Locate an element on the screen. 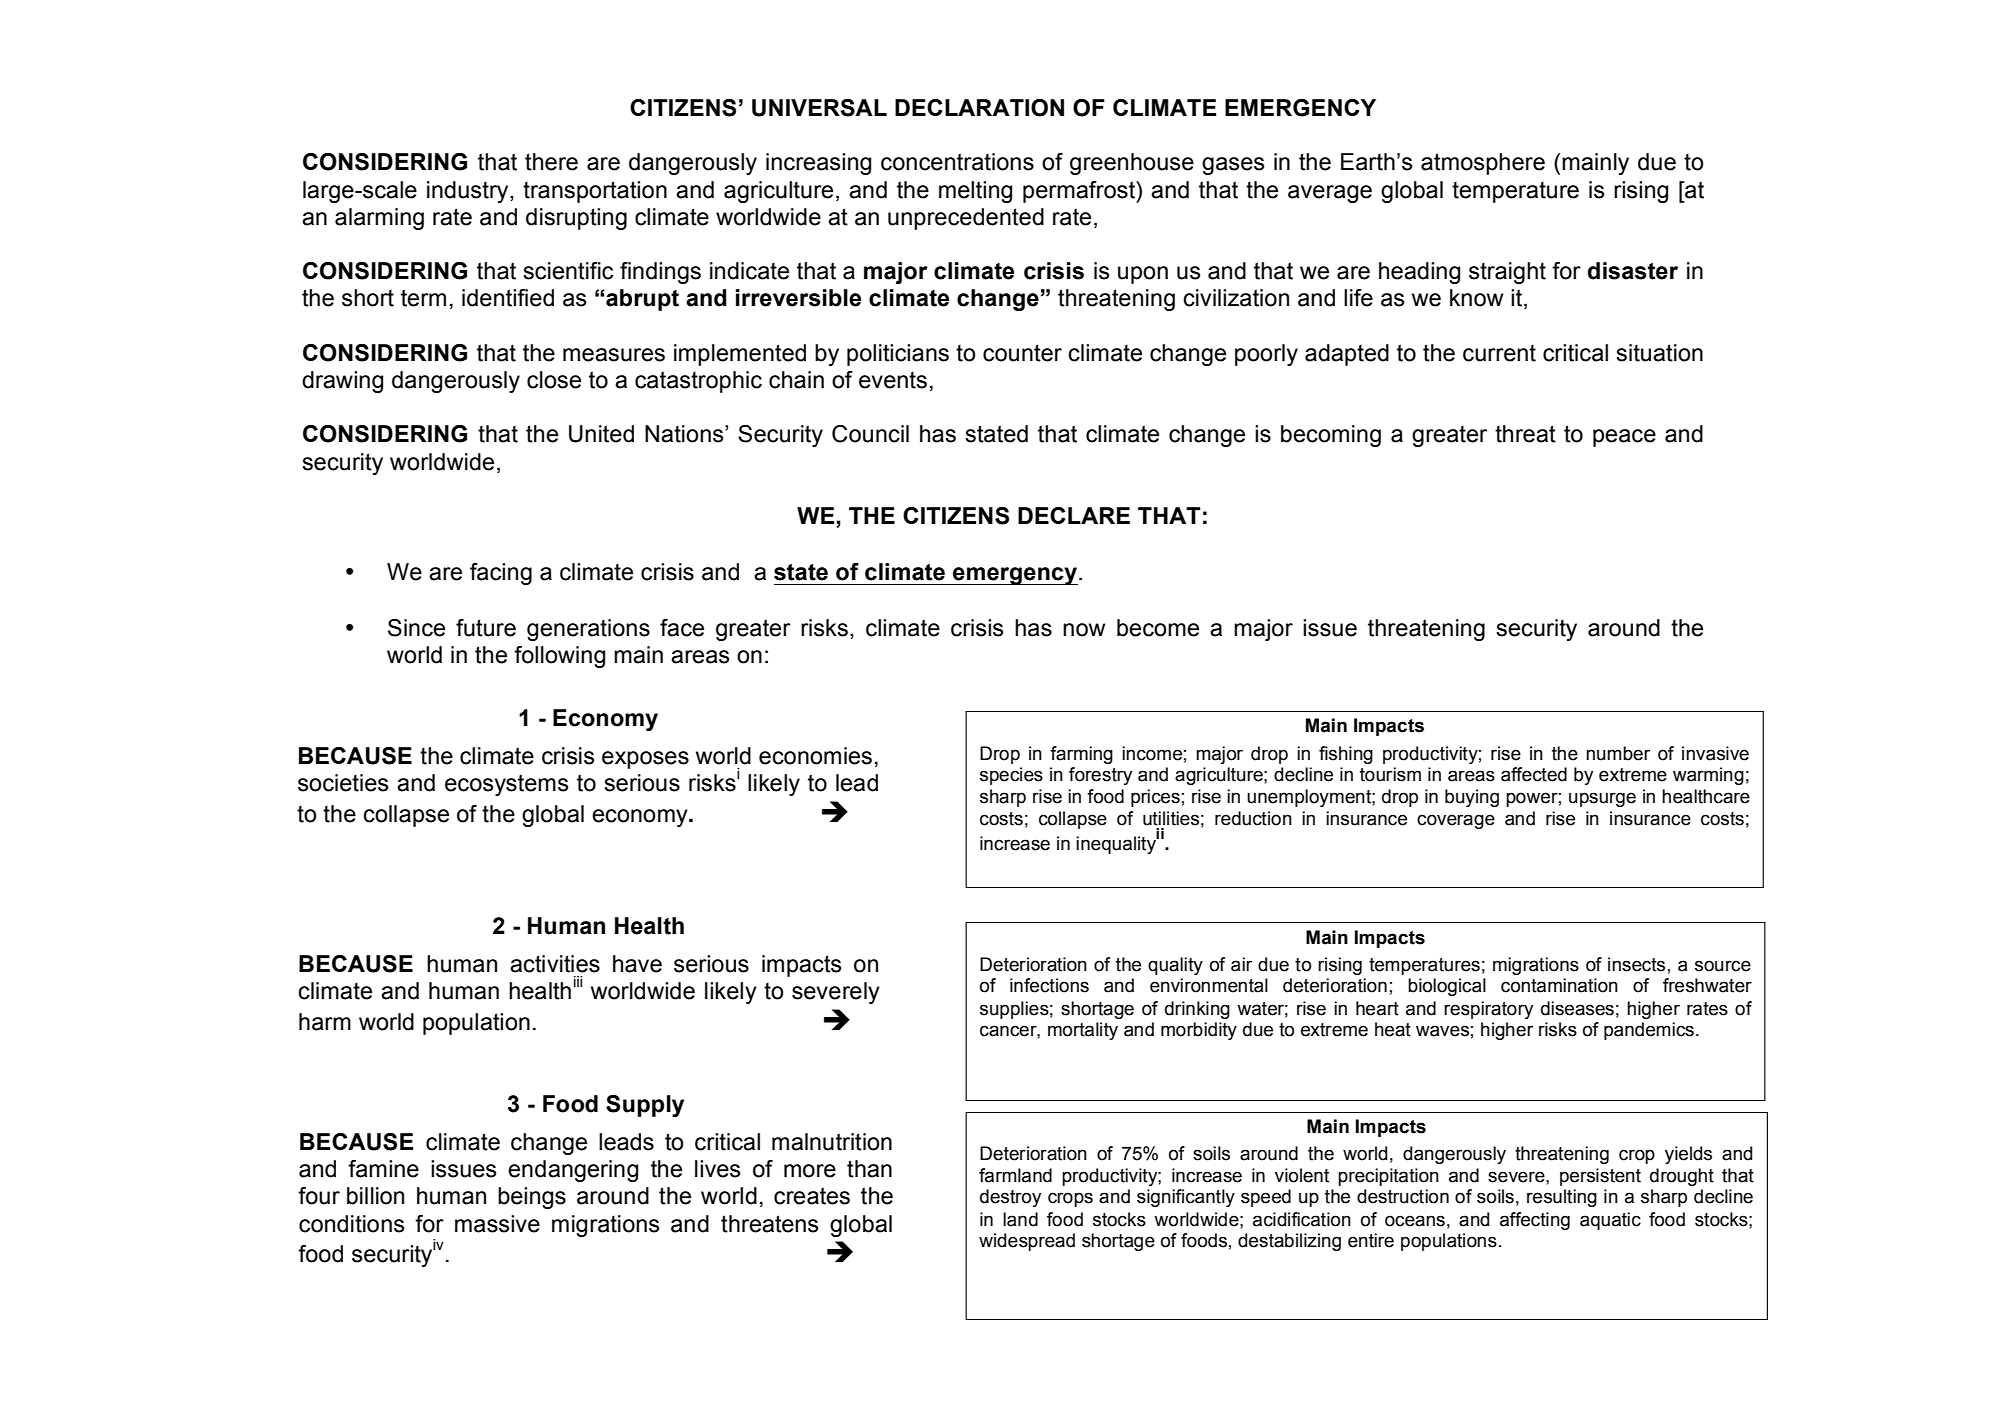 The height and width of the screenshot is (1408, 1992). atmosphere is located at coordinates (1483, 164).
